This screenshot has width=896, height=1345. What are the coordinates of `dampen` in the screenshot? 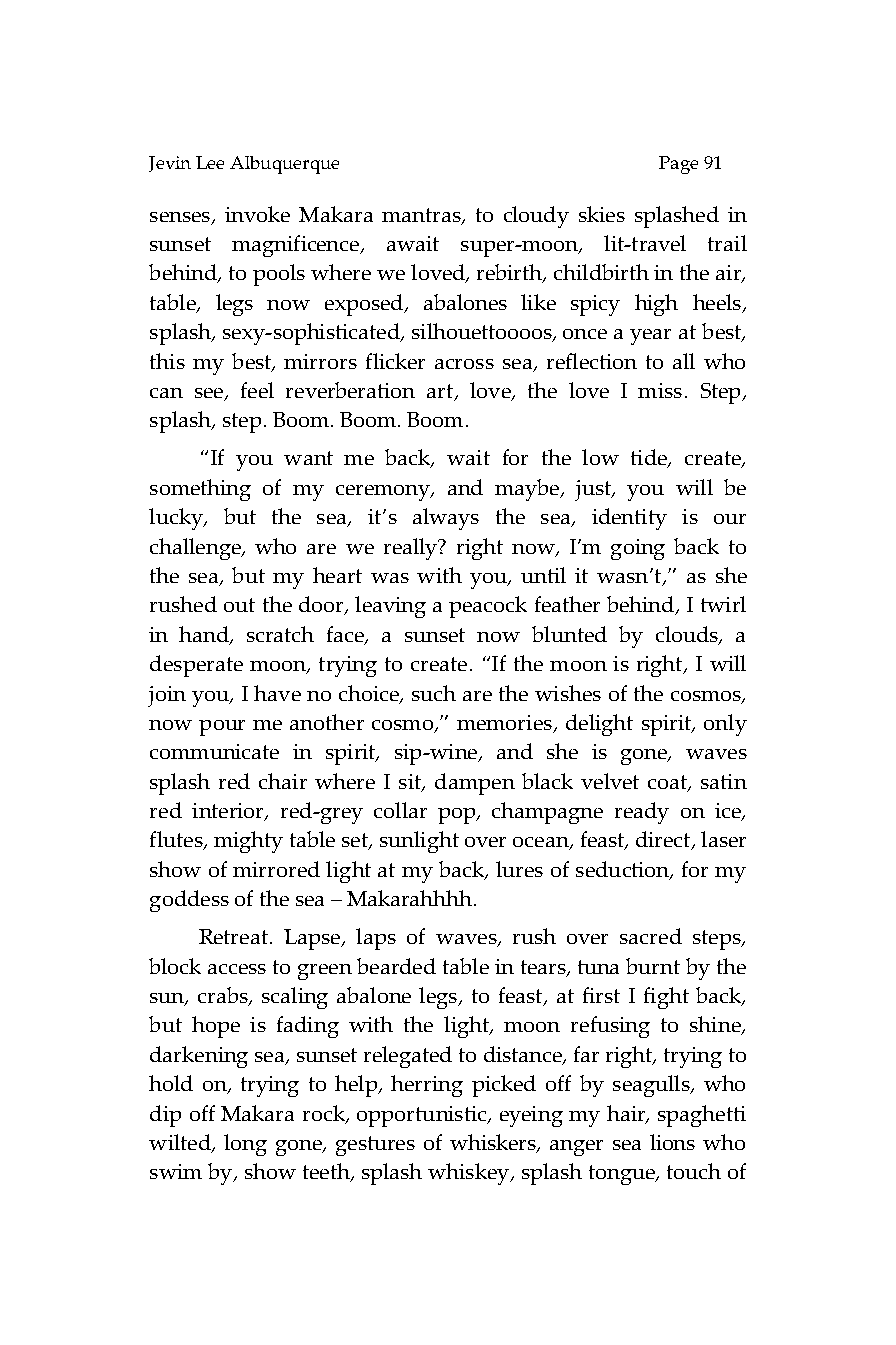 It's located at (475, 784).
